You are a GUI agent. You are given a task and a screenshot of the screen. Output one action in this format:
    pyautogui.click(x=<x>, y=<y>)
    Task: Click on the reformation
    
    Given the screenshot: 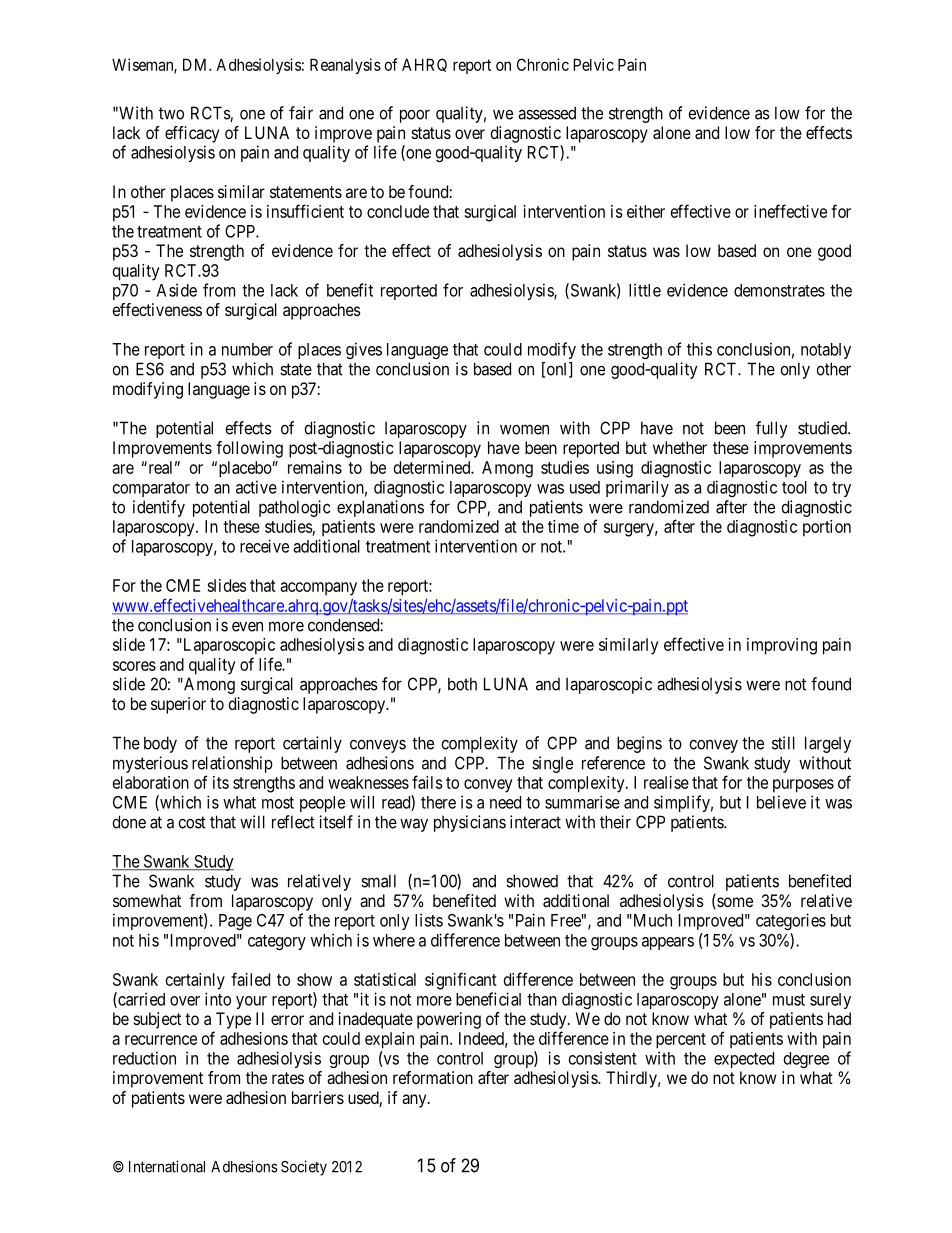 What is the action you would take?
    pyautogui.click(x=433, y=1077)
